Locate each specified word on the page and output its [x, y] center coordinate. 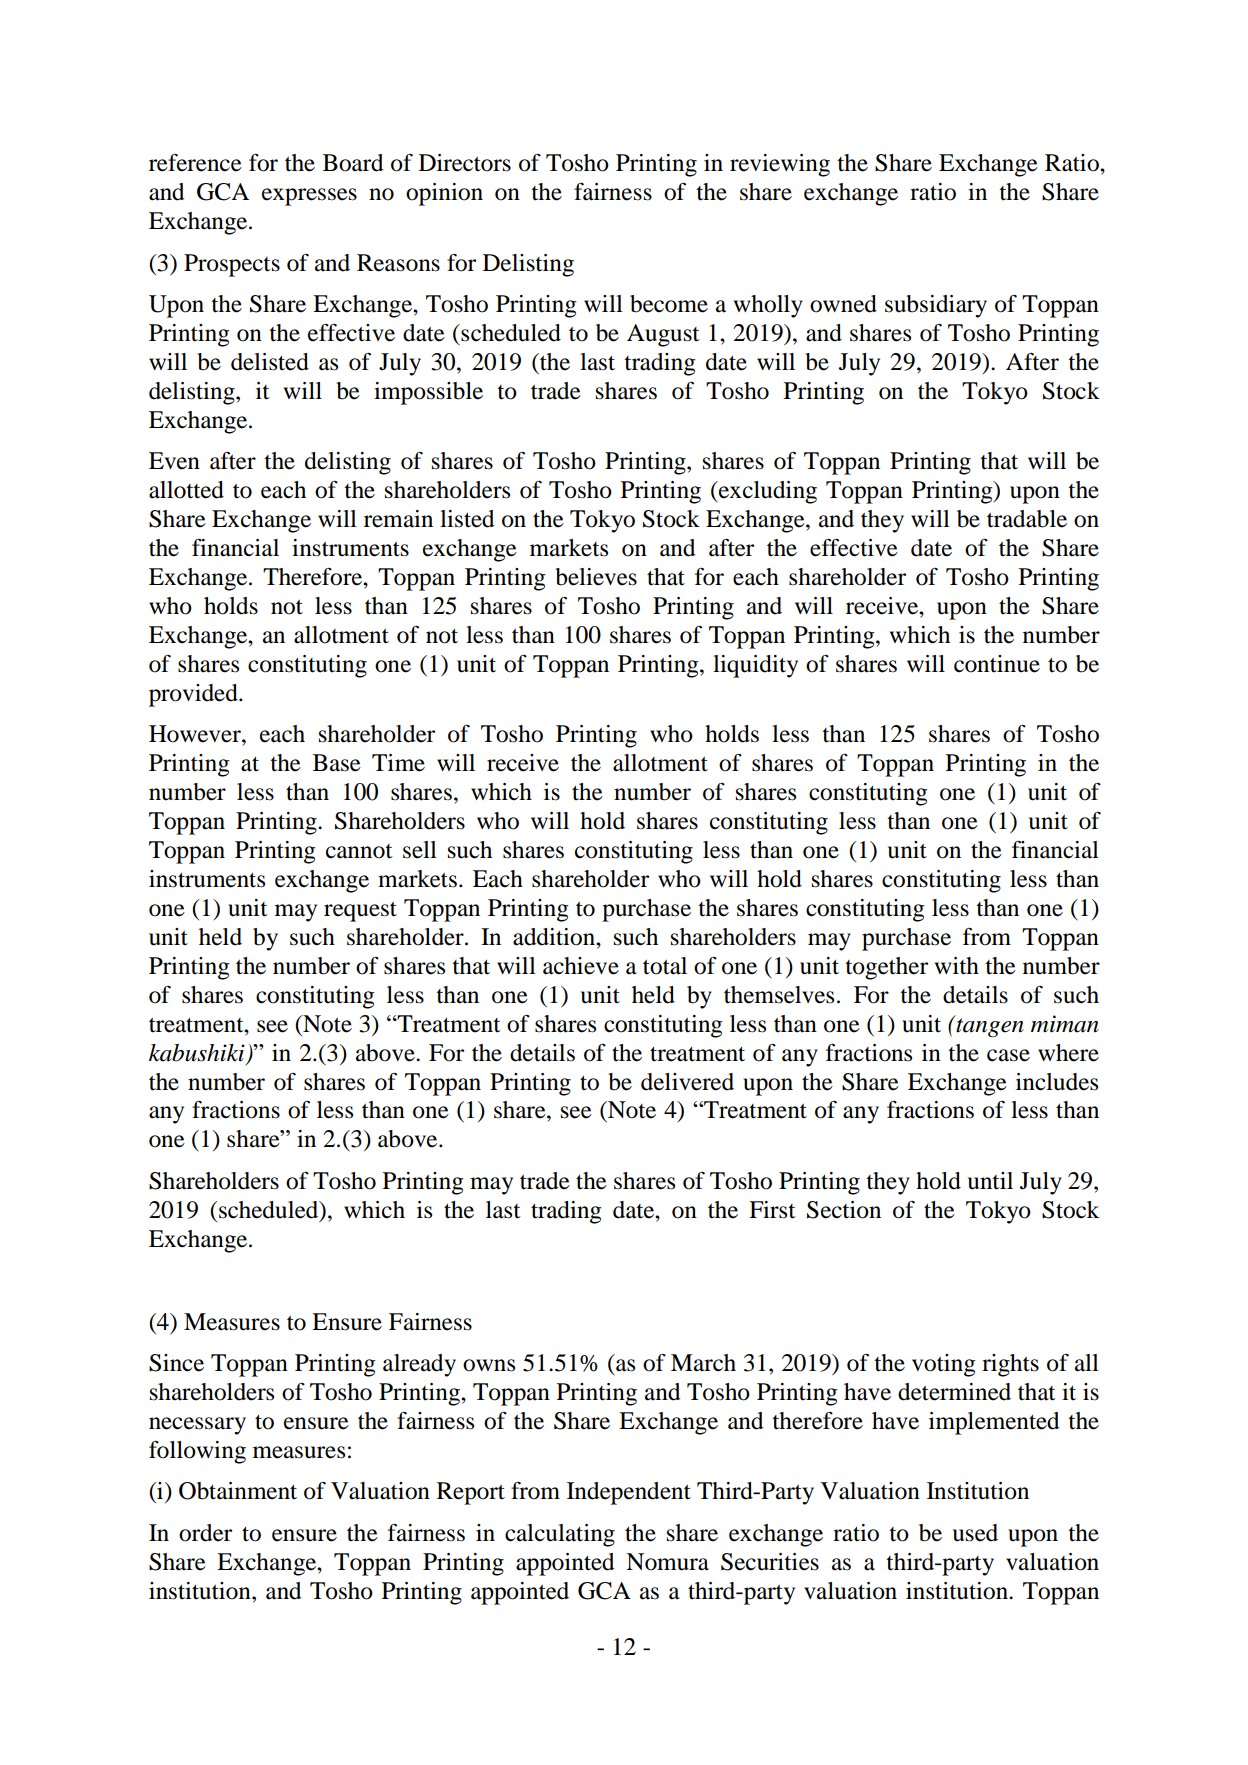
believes [596, 577]
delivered [687, 1082]
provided [194, 695]
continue [997, 664]
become [669, 304]
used [975, 1533]
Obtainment [238, 1491]
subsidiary [936, 306]
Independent [629, 1493]
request [360, 912]
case [1008, 1055]
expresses [309, 197]
